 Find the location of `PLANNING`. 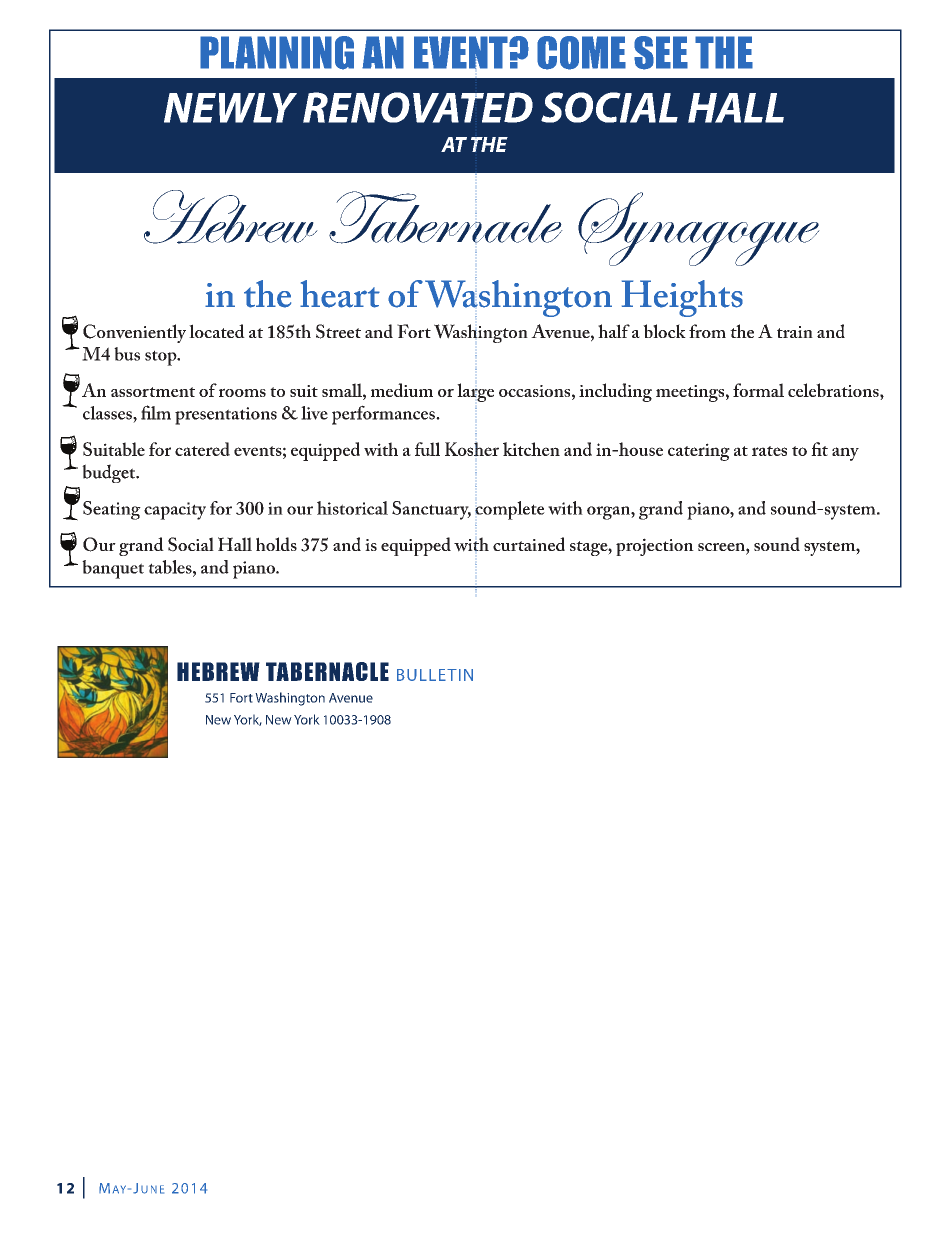

PLANNING is located at coordinates (277, 53).
